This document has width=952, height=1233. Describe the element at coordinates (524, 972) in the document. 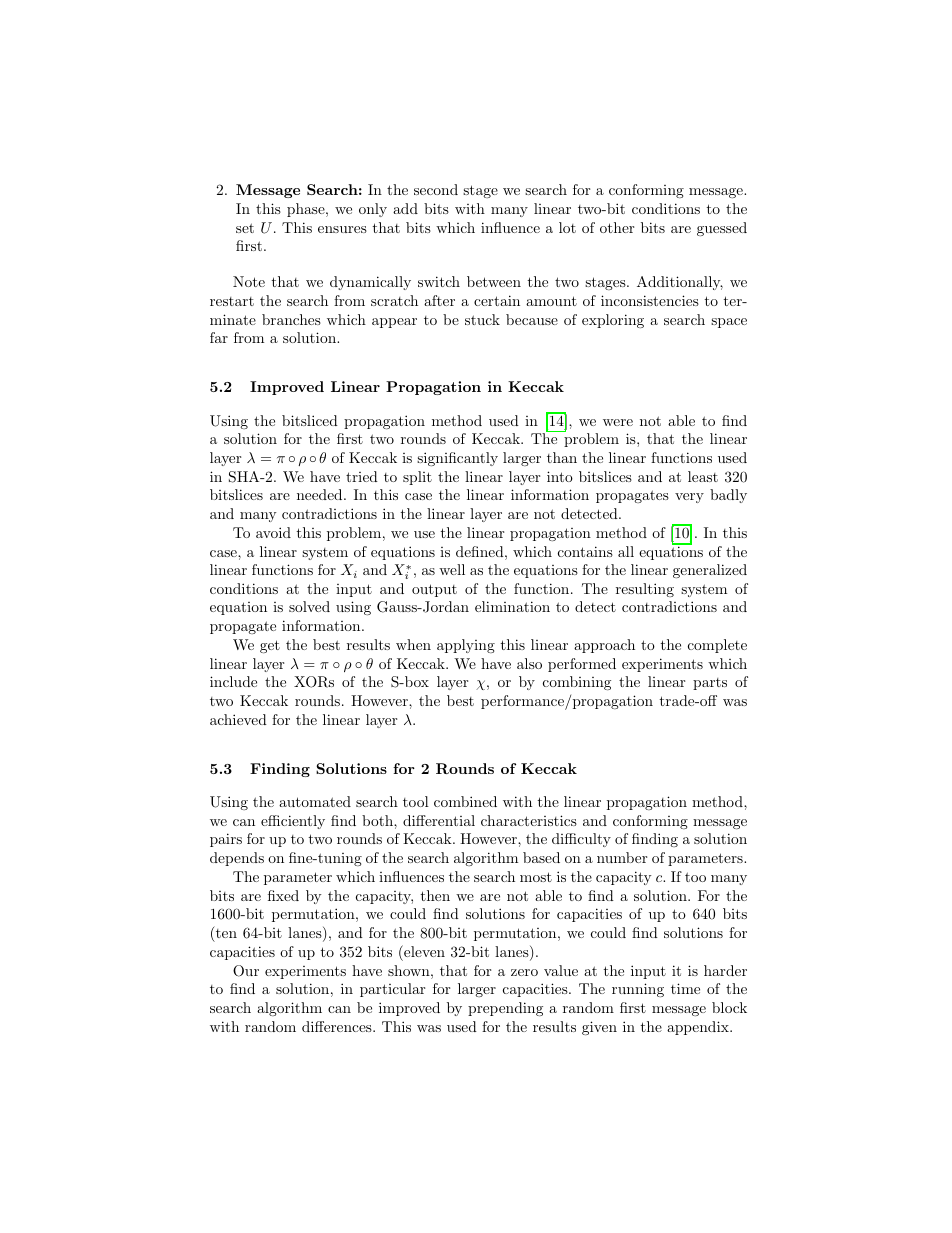

I see `zero` at that location.
